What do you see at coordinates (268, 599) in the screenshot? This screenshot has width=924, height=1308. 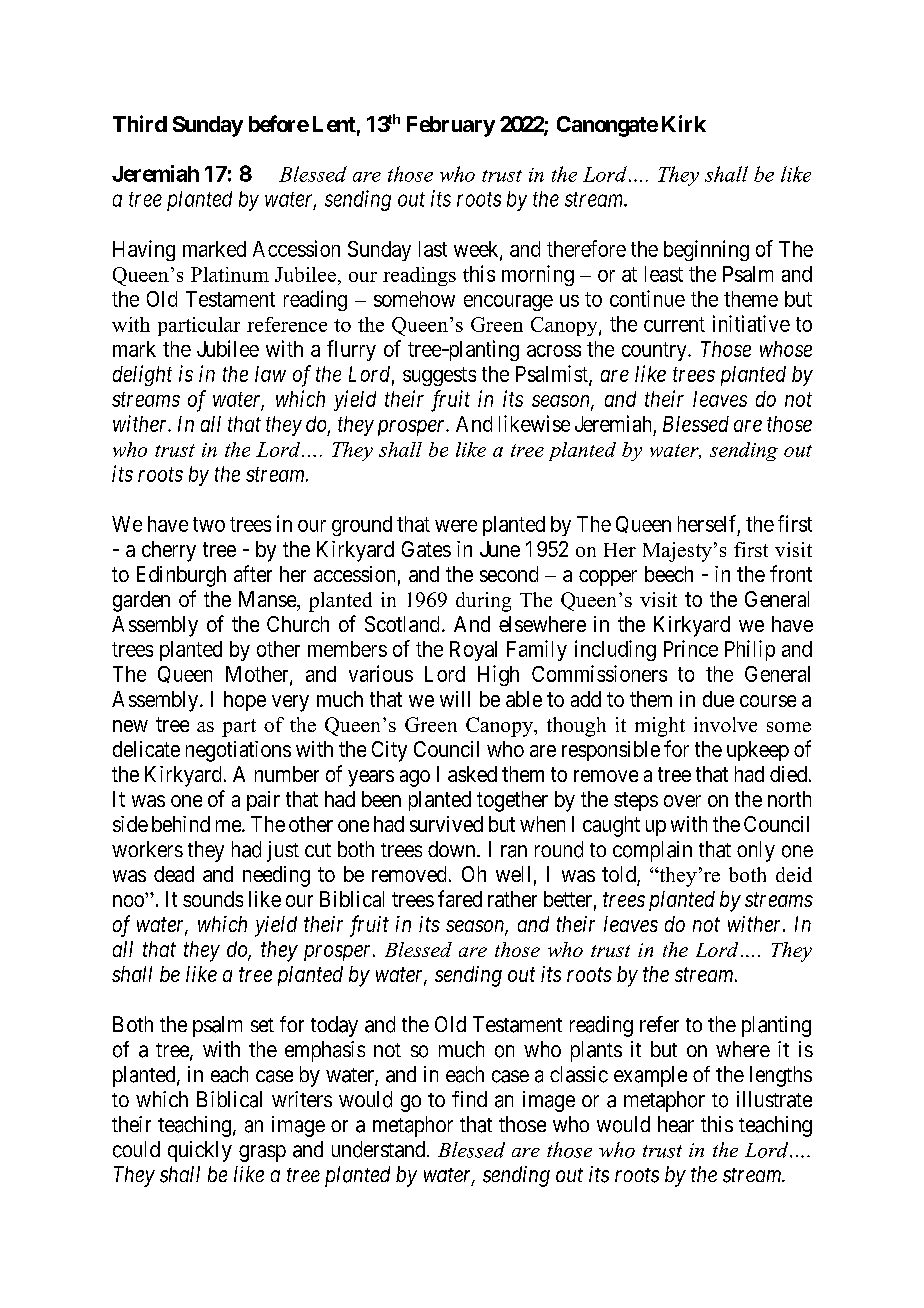 I see `Manse` at bounding box center [268, 599].
